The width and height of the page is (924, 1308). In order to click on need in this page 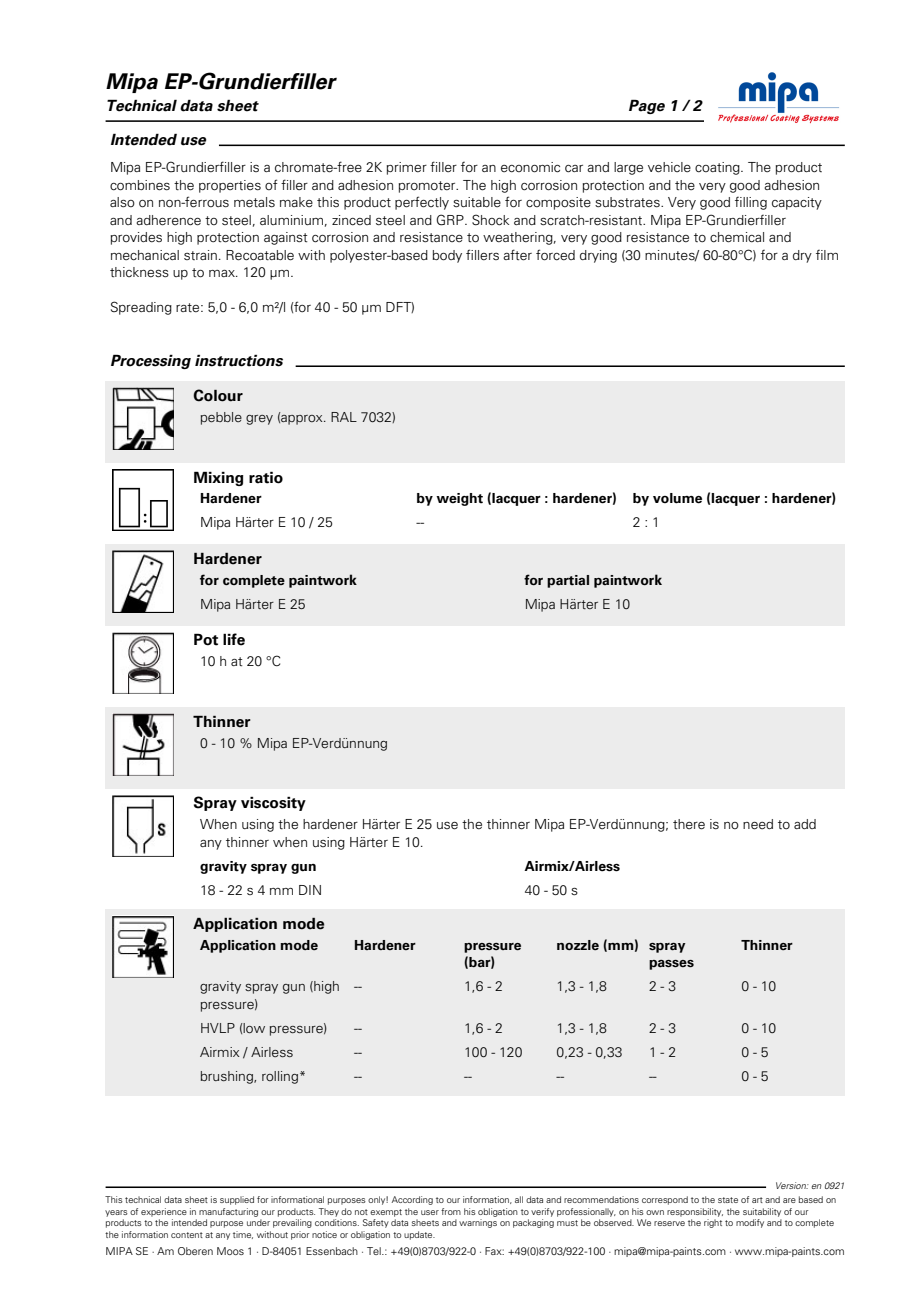, I will do `click(758, 824)`.
